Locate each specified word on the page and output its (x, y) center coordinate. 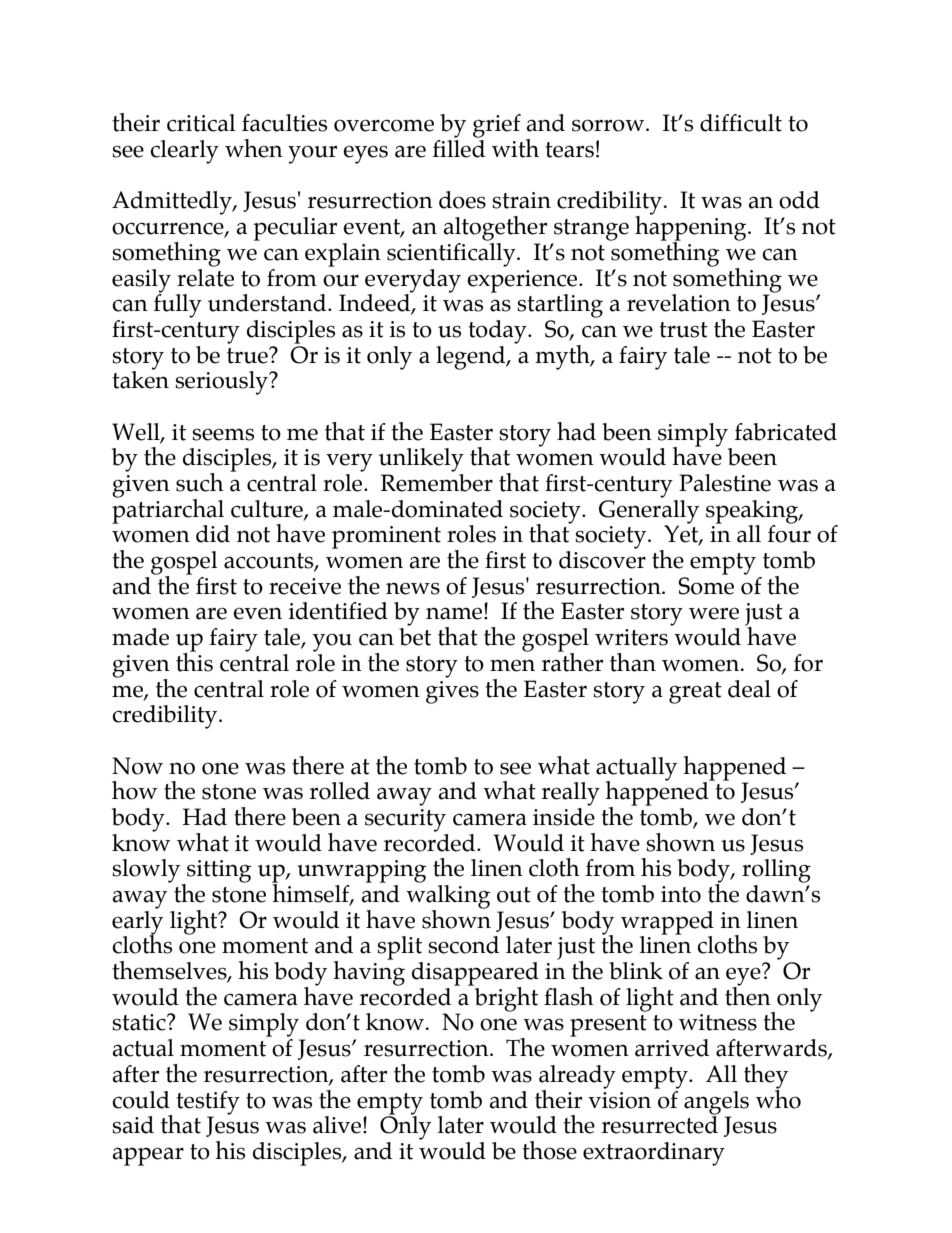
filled (459, 149)
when (254, 148)
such (200, 482)
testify (208, 1103)
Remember (437, 483)
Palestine (725, 483)
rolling (776, 871)
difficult (741, 123)
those (549, 1150)
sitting (218, 872)
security (405, 820)
